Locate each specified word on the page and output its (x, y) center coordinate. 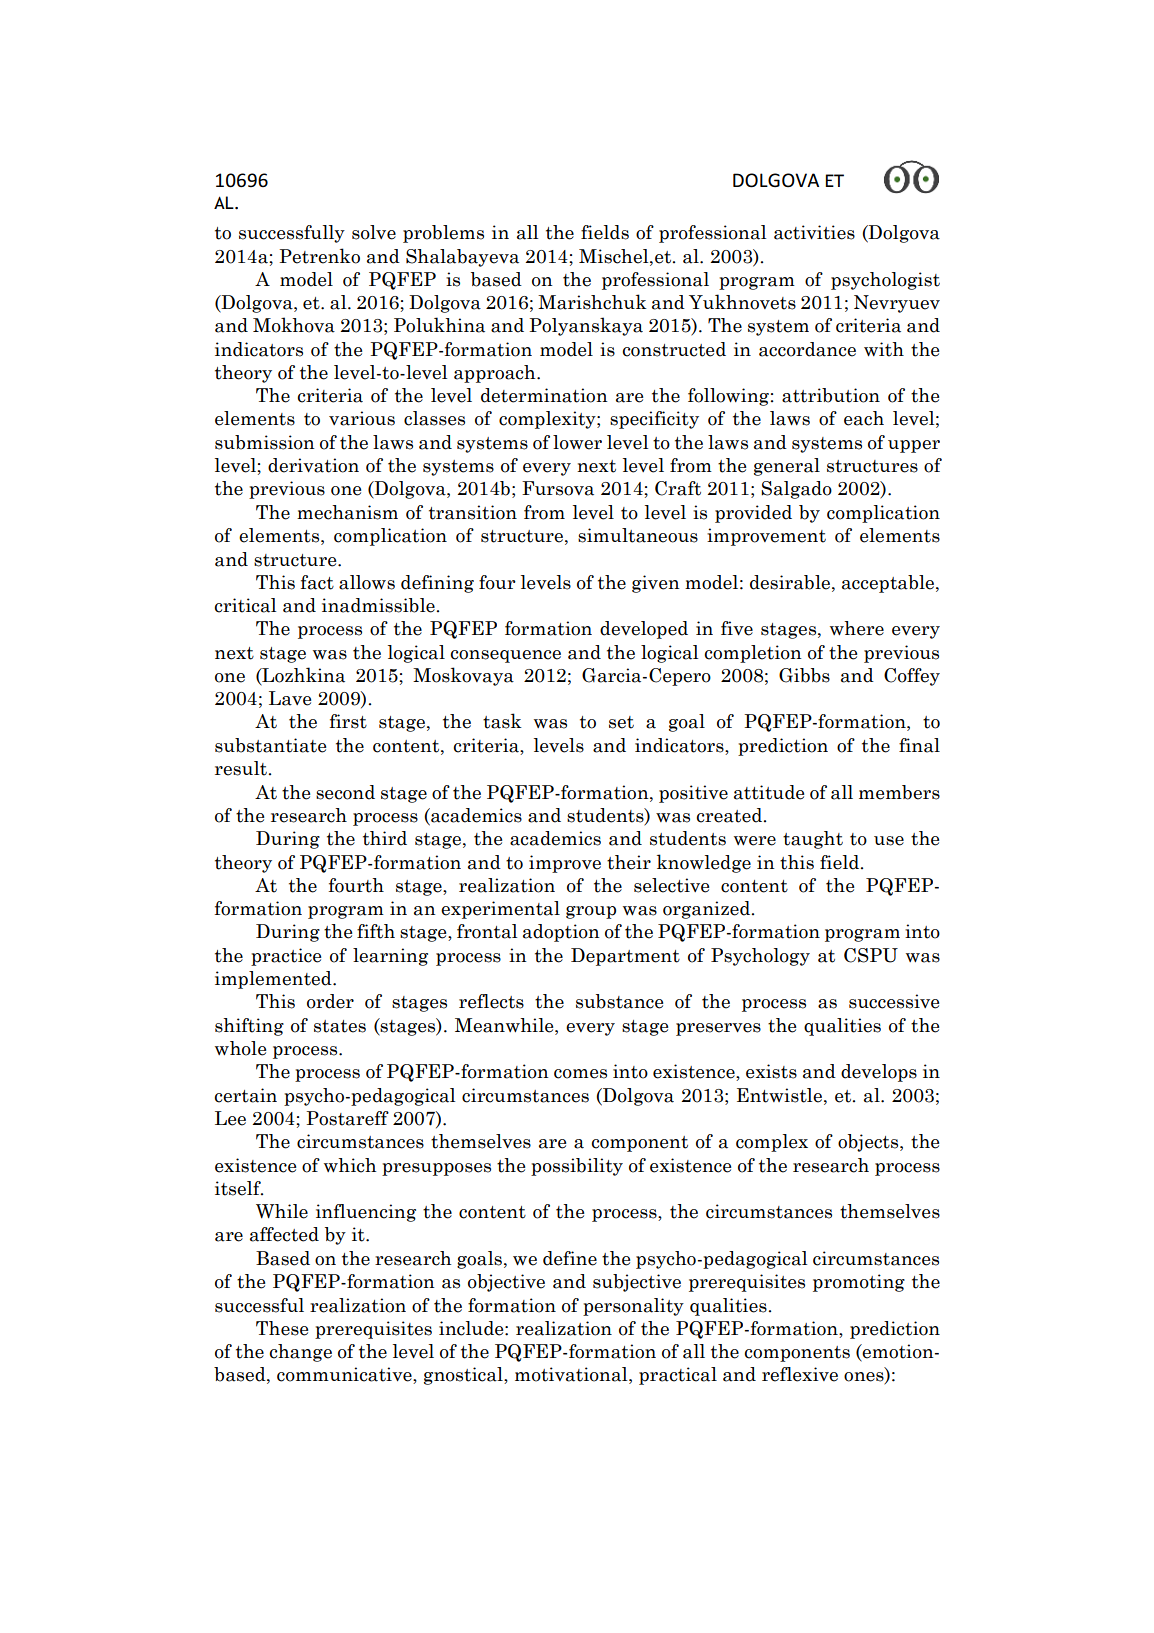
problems (443, 234)
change (300, 1353)
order (330, 1001)
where (857, 628)
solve (374, 232)
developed (644, 630)
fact (317, 582)
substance (619, 1001)
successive (894, 1001)
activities (814, 232)
